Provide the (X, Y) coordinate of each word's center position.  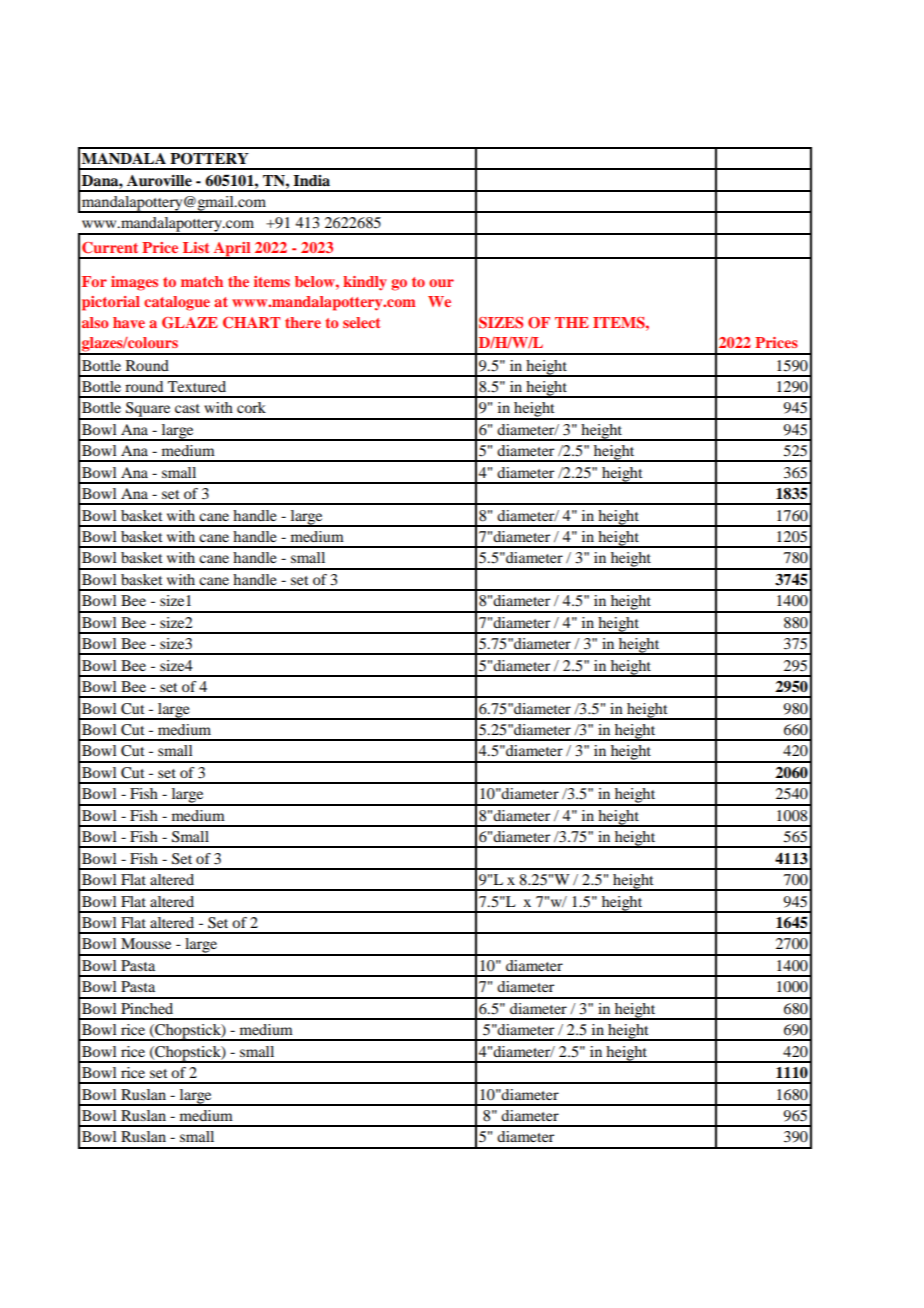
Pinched (147, 1008)
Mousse (146, 943)
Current (110, 248)
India (311, 180)
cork (251, 407)
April (232, 250)
